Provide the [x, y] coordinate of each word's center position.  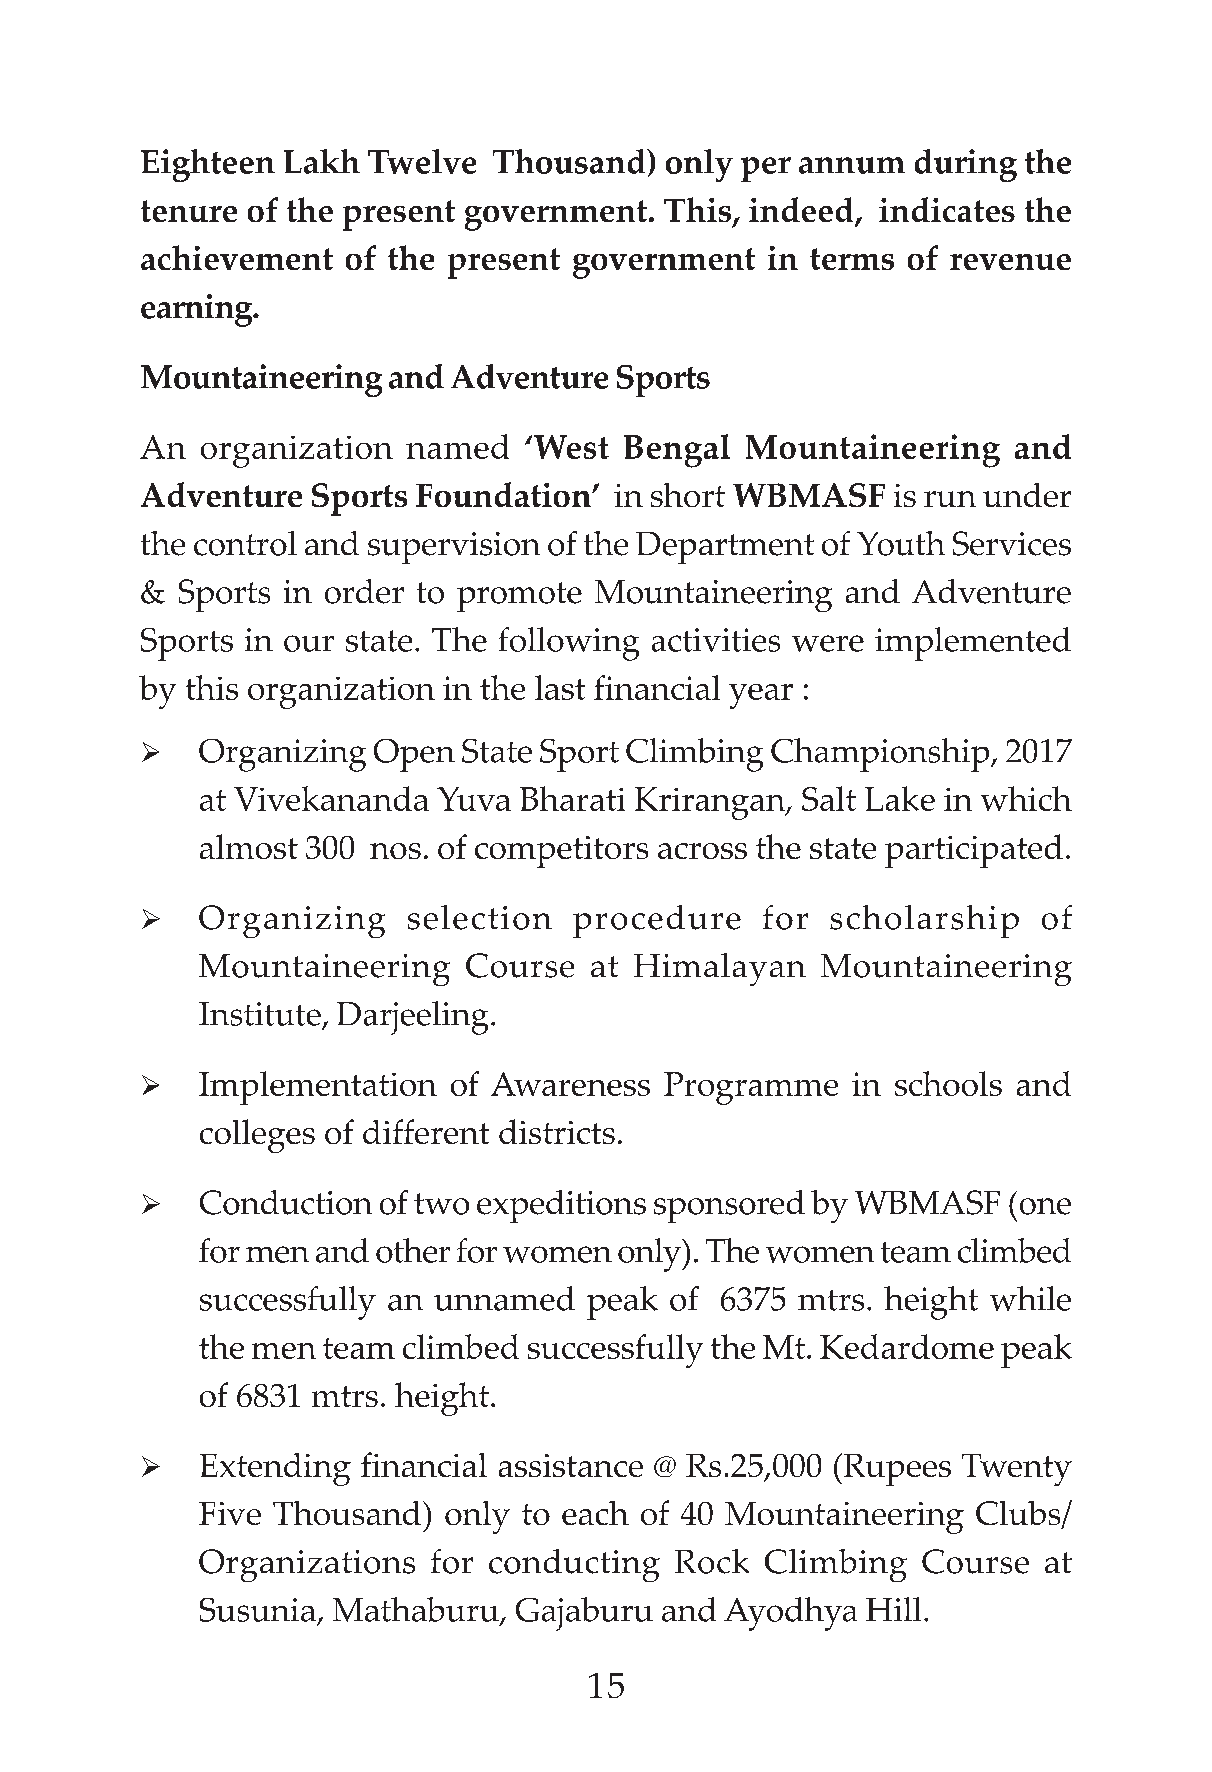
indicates [947, 209]
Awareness [570, 1084]
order [364, 591]
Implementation [318, 1088]
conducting [574, 1565]
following [569, 644]
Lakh [322, 161]
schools [948, 1083]
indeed [802, 211]
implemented [973, 644]
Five [230, 1513]
